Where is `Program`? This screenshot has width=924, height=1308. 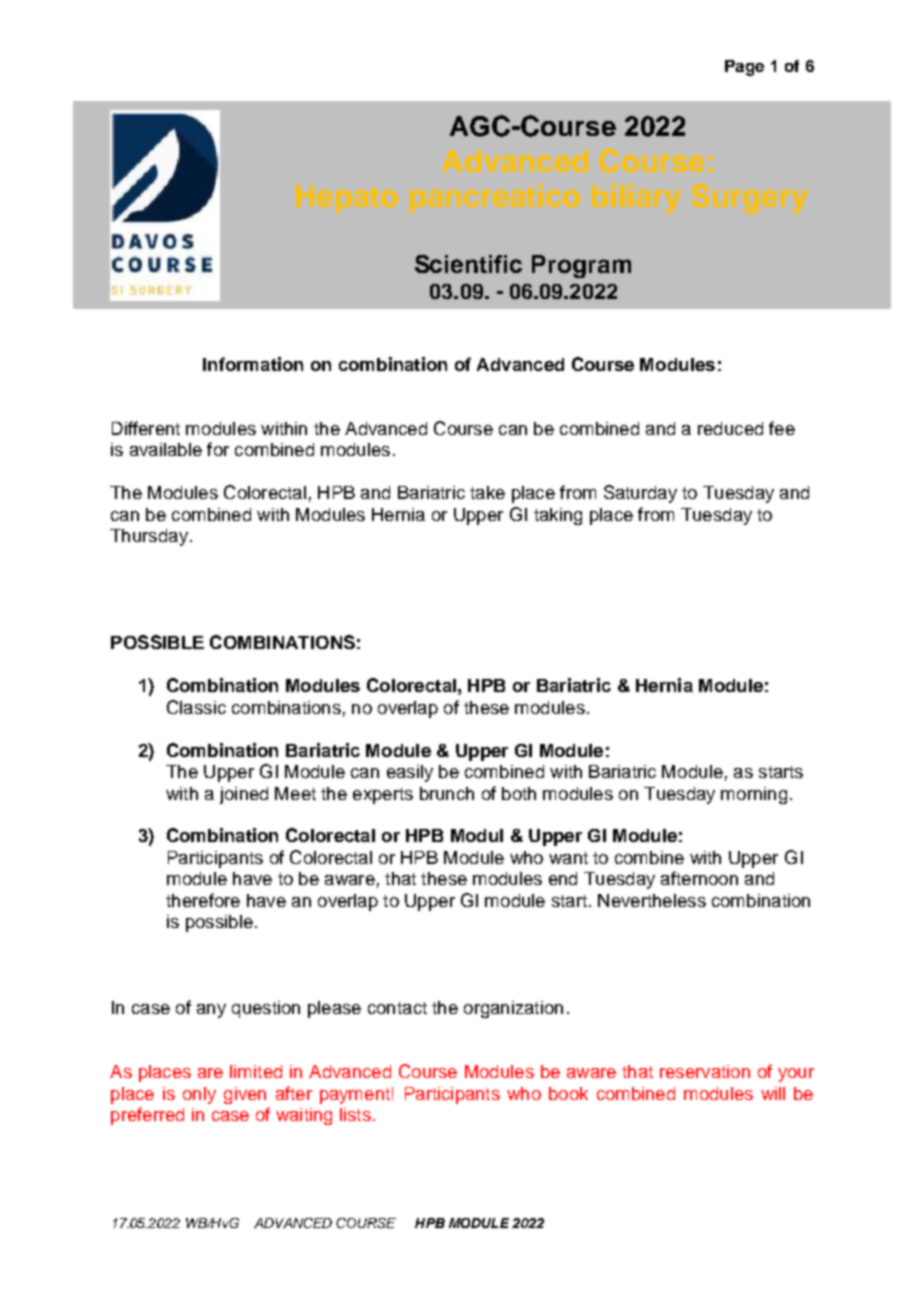
Program is located at coordinates (581, 266).
